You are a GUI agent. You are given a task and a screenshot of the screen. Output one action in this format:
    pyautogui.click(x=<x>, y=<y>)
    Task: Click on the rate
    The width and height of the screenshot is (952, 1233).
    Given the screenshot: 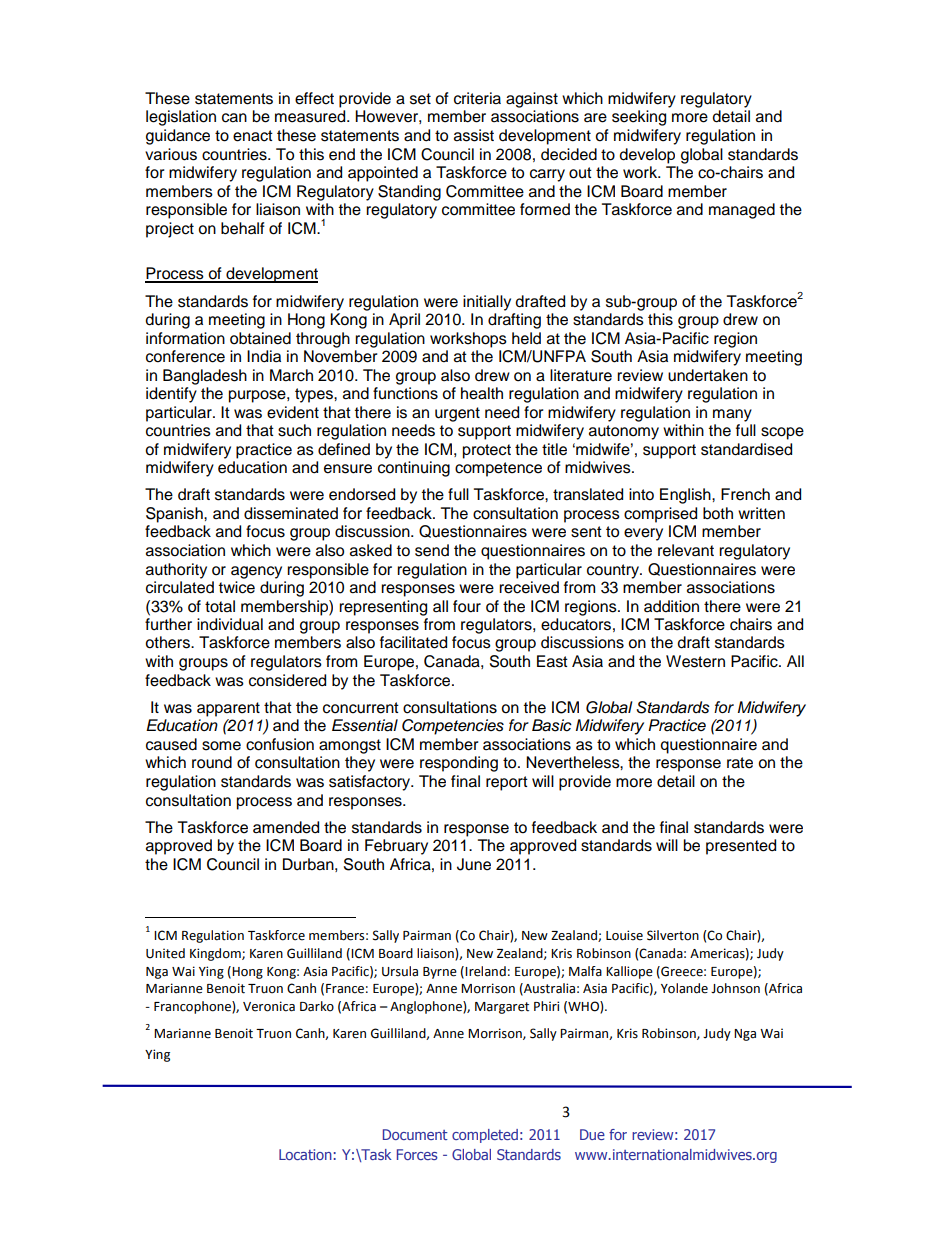 What is the action you would take?
    pyautogui.click(x=740, y=763)
